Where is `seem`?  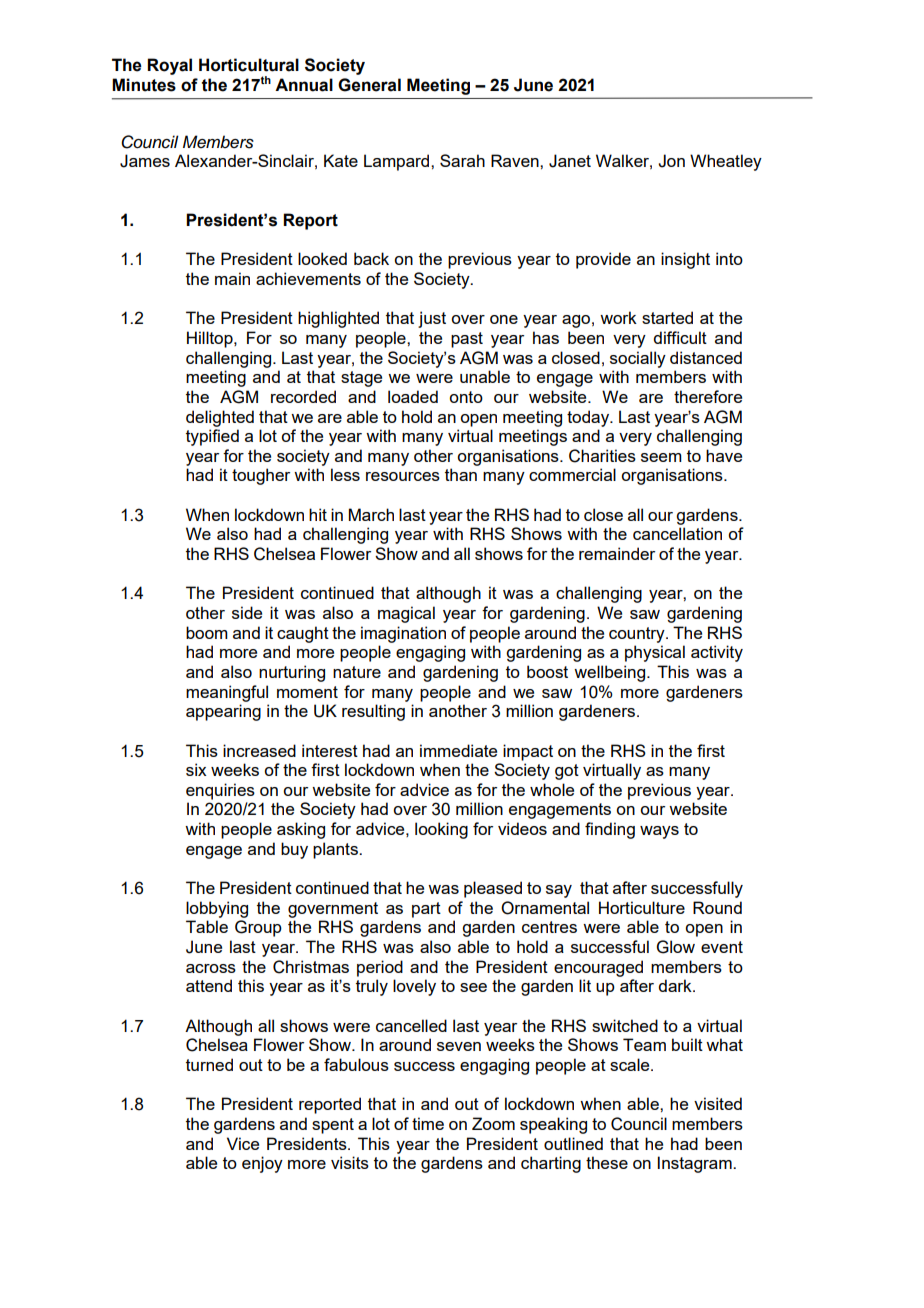 seem is located at coordinates (661, 457).
